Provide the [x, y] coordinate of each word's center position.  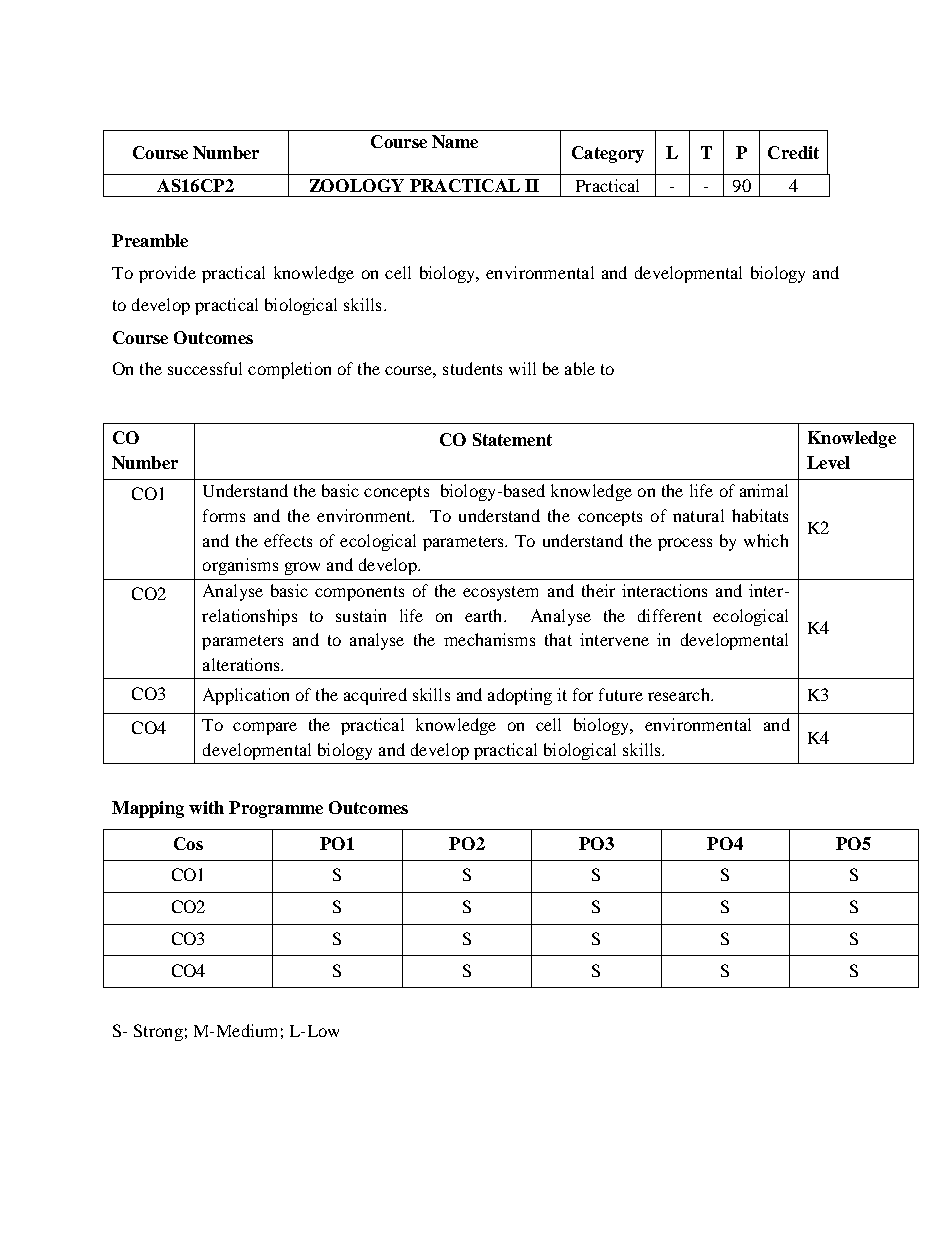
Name [455, 141]
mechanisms [489, 639]
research [680, 694]
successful [205, 368]
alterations [242, 664]
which [766, 540]
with [206, 807]
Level [828, 462]
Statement [512, 439]
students [472, 368]
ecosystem [500, 593]
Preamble [150, 240]
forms [224, 515]
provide [167, 274]
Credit [793, 152]
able [580, 368]
